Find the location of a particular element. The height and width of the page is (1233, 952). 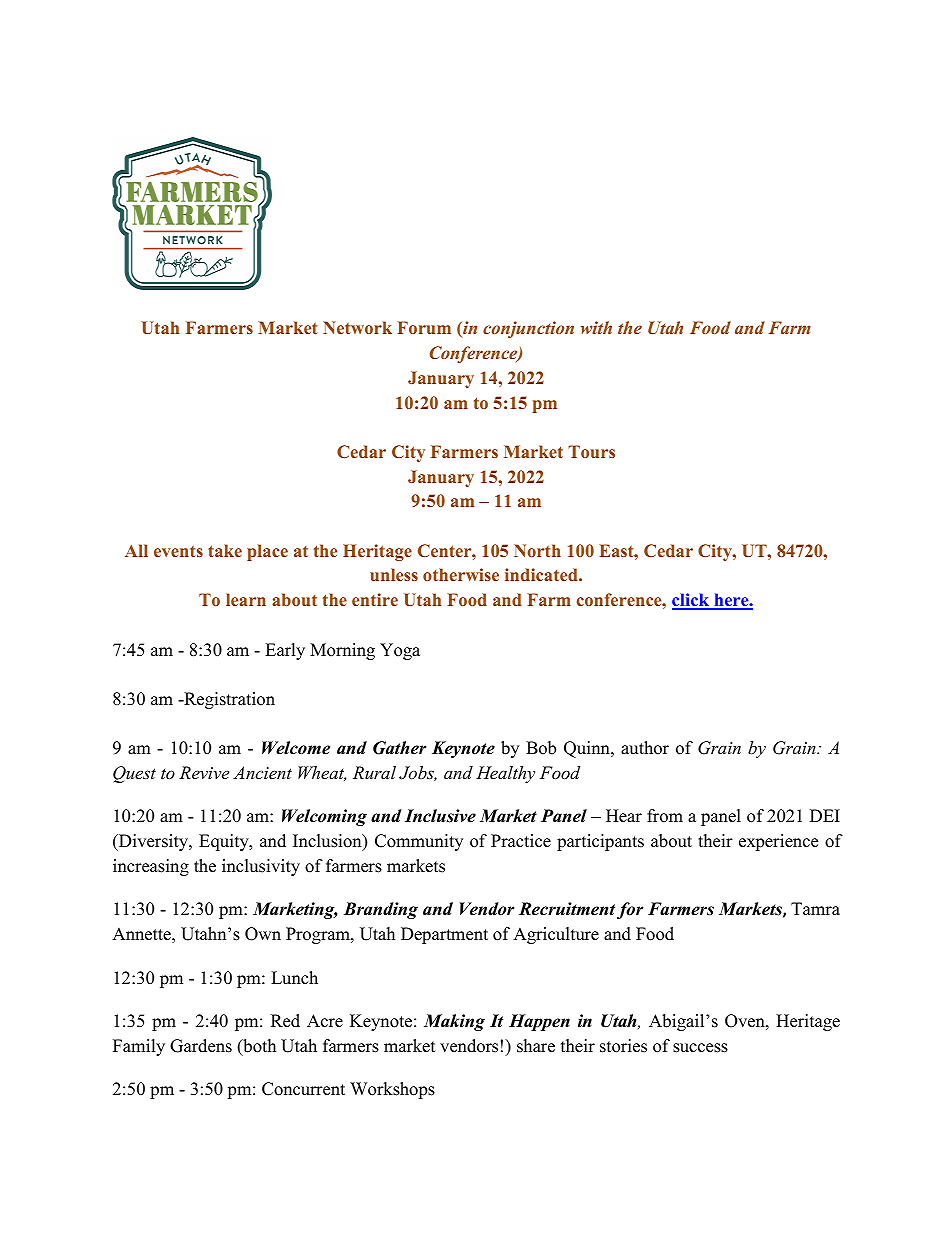

Early is located at coordinates (285, 651).
